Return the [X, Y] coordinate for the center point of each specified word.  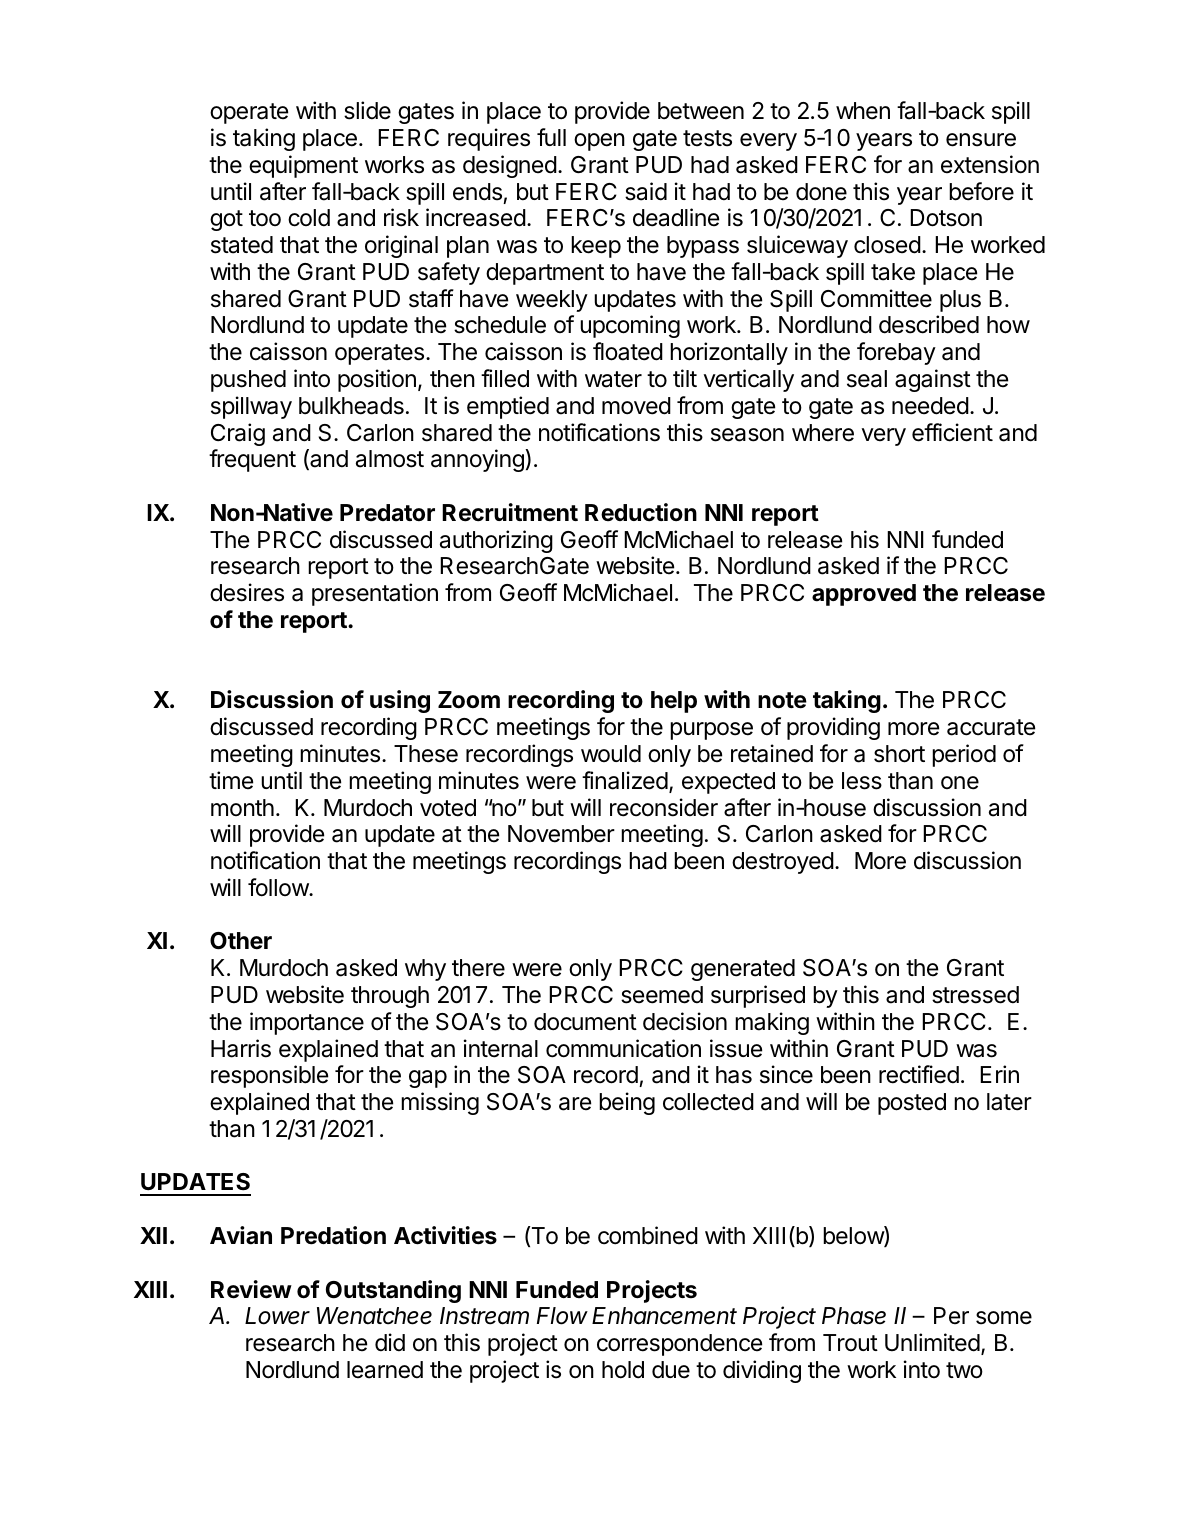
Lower [277, 1316]
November [561, 834]
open [599, 142]
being [627, 1103]
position [377, 380]
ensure [981, 140]
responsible [269, 1076]
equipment [303, 166]
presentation [375, 594]
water [613, 379]
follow [279, 887]
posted [912, 1104]
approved [864, 595]
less [862, 781]
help [674, 702]
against [933, 380]
